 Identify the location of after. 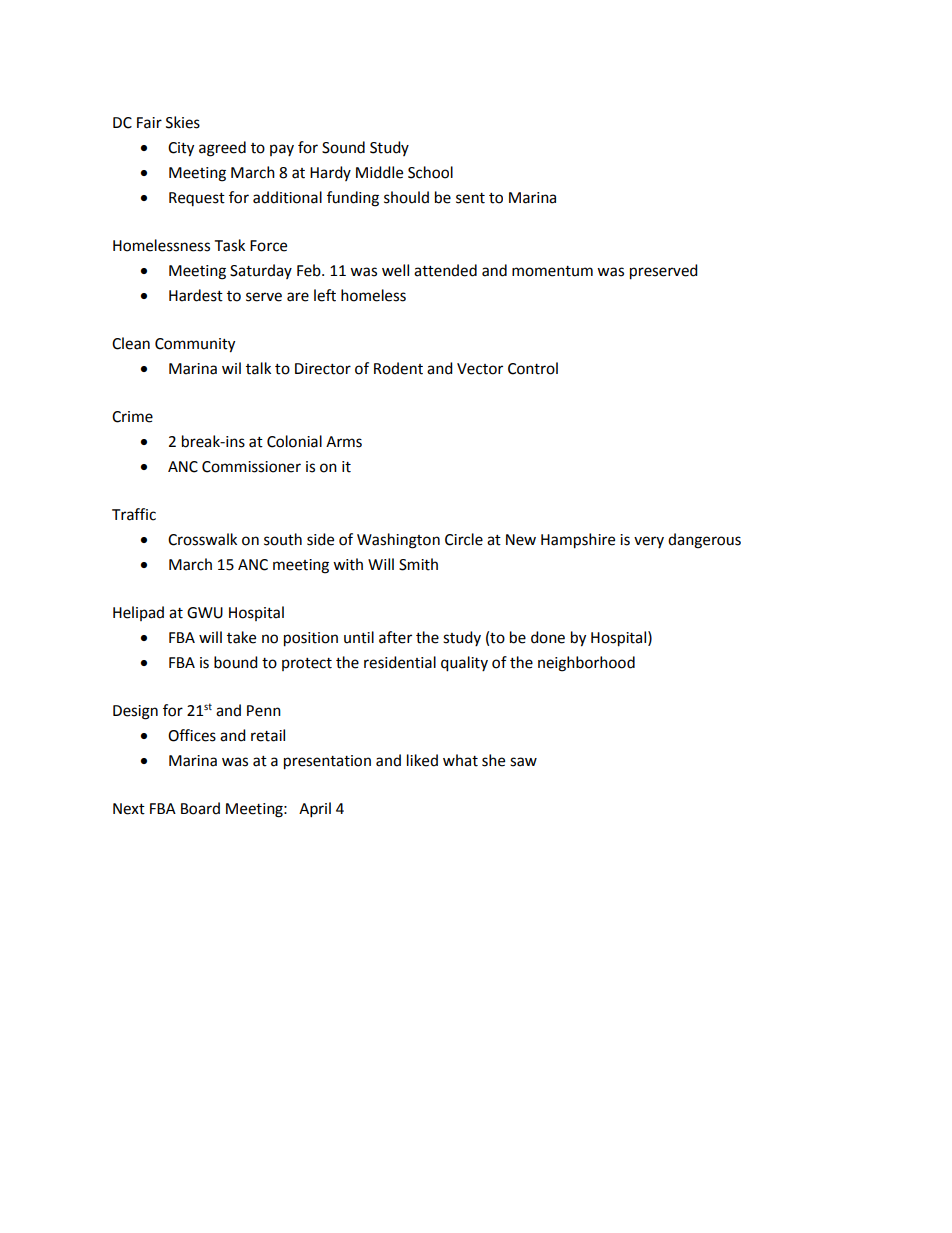
(395, 637).
